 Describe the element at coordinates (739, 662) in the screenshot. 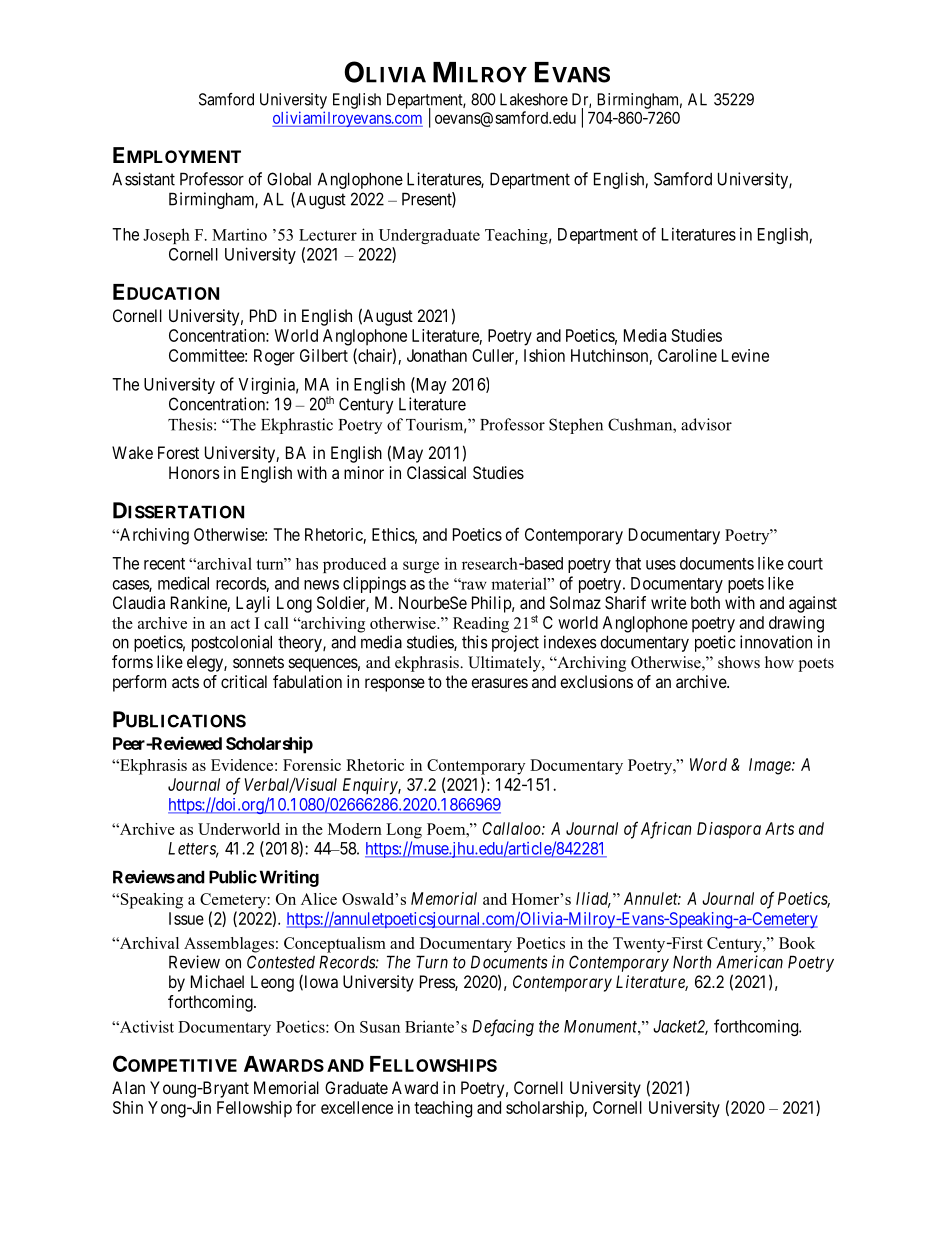

I see `shows` at that location.
